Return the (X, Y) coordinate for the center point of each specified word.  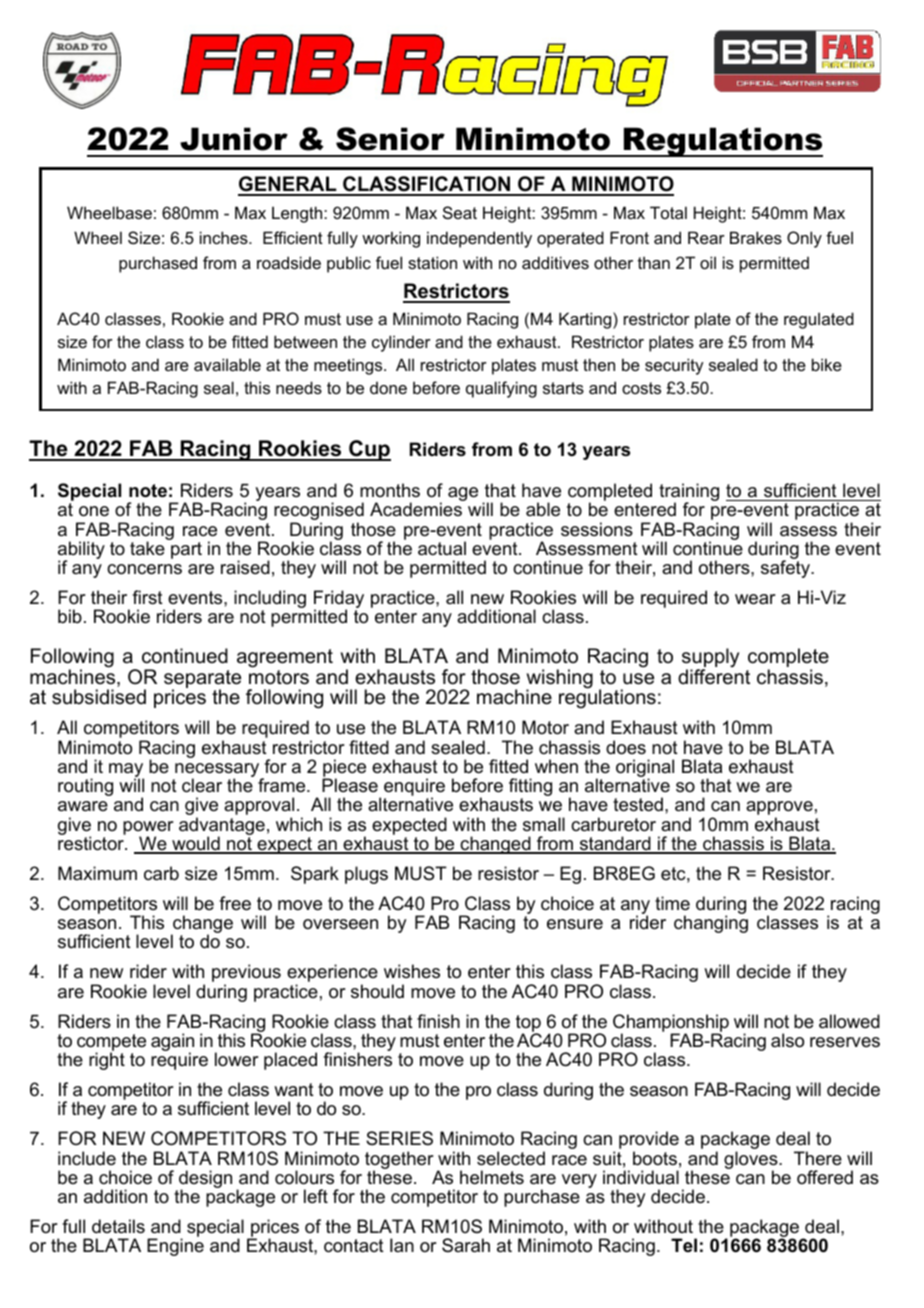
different (714, 677)
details (118, 1226)
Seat (460, 212)
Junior (234, 139)
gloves (752, 1161)
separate (202, 680)
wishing (559, 680)
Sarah (466, 1245)
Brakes (756, 237)
